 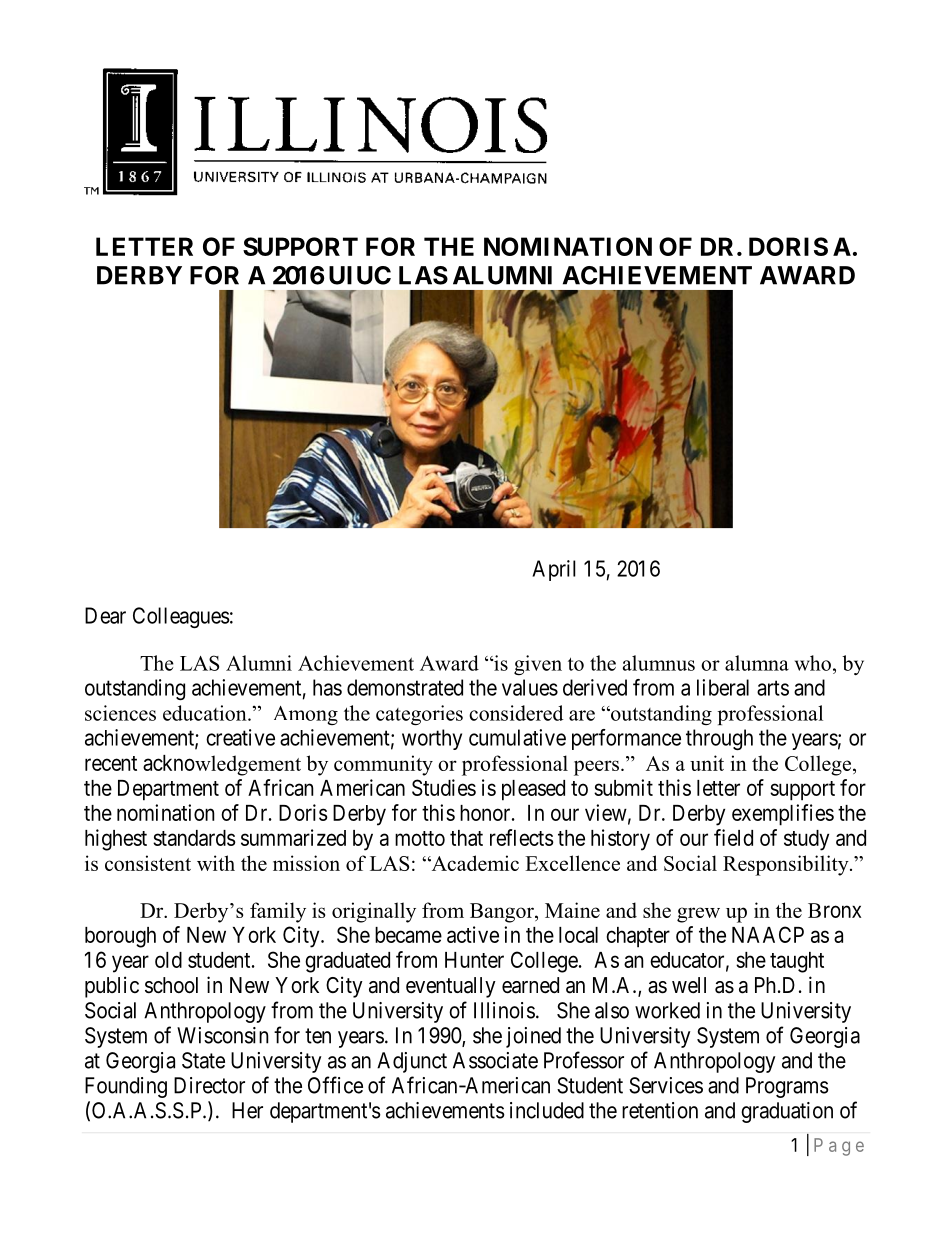 I want to click on alumna, so click(x=757, y=663).
